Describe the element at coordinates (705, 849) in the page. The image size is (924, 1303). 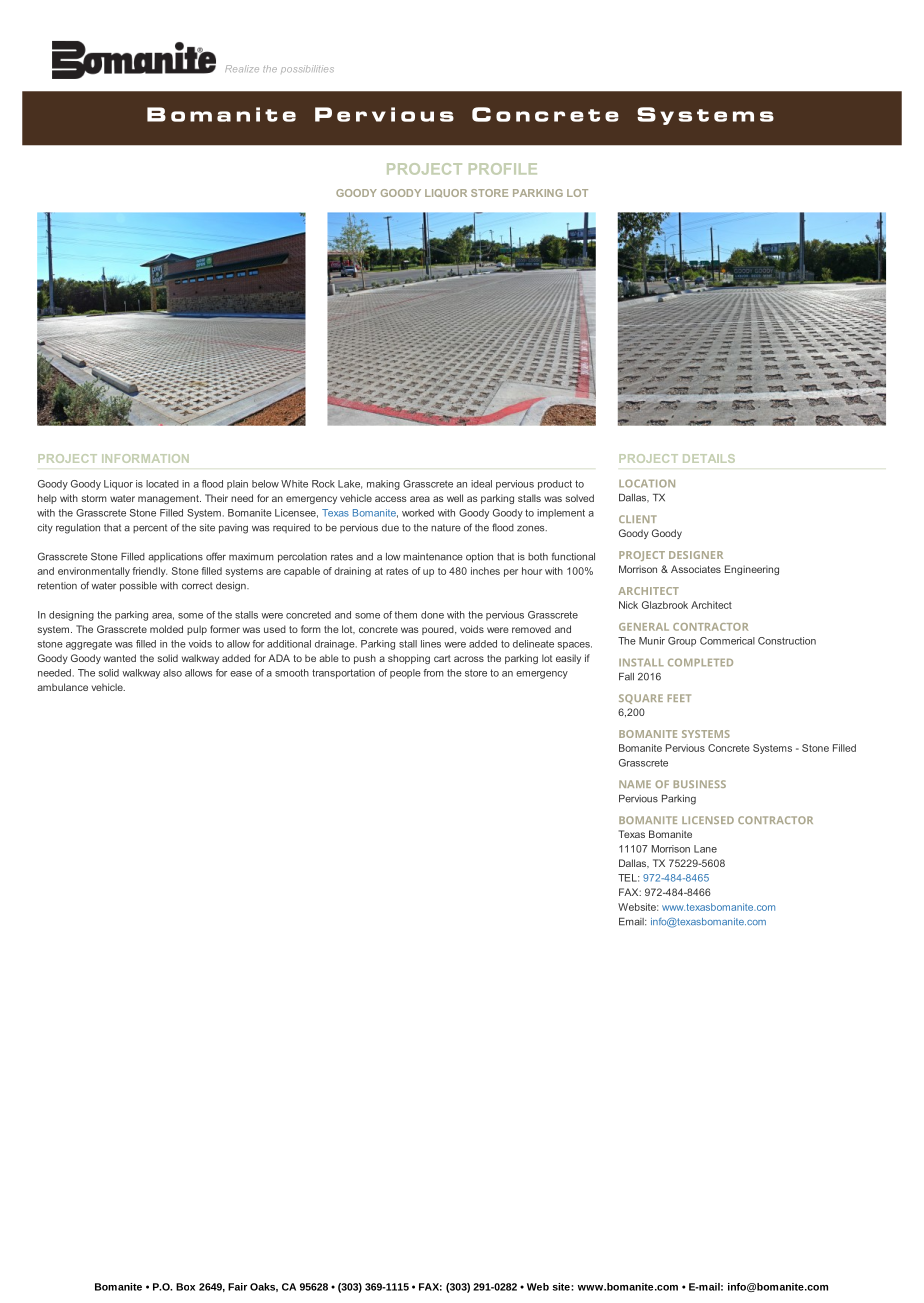
I see `Lane` at that location.
